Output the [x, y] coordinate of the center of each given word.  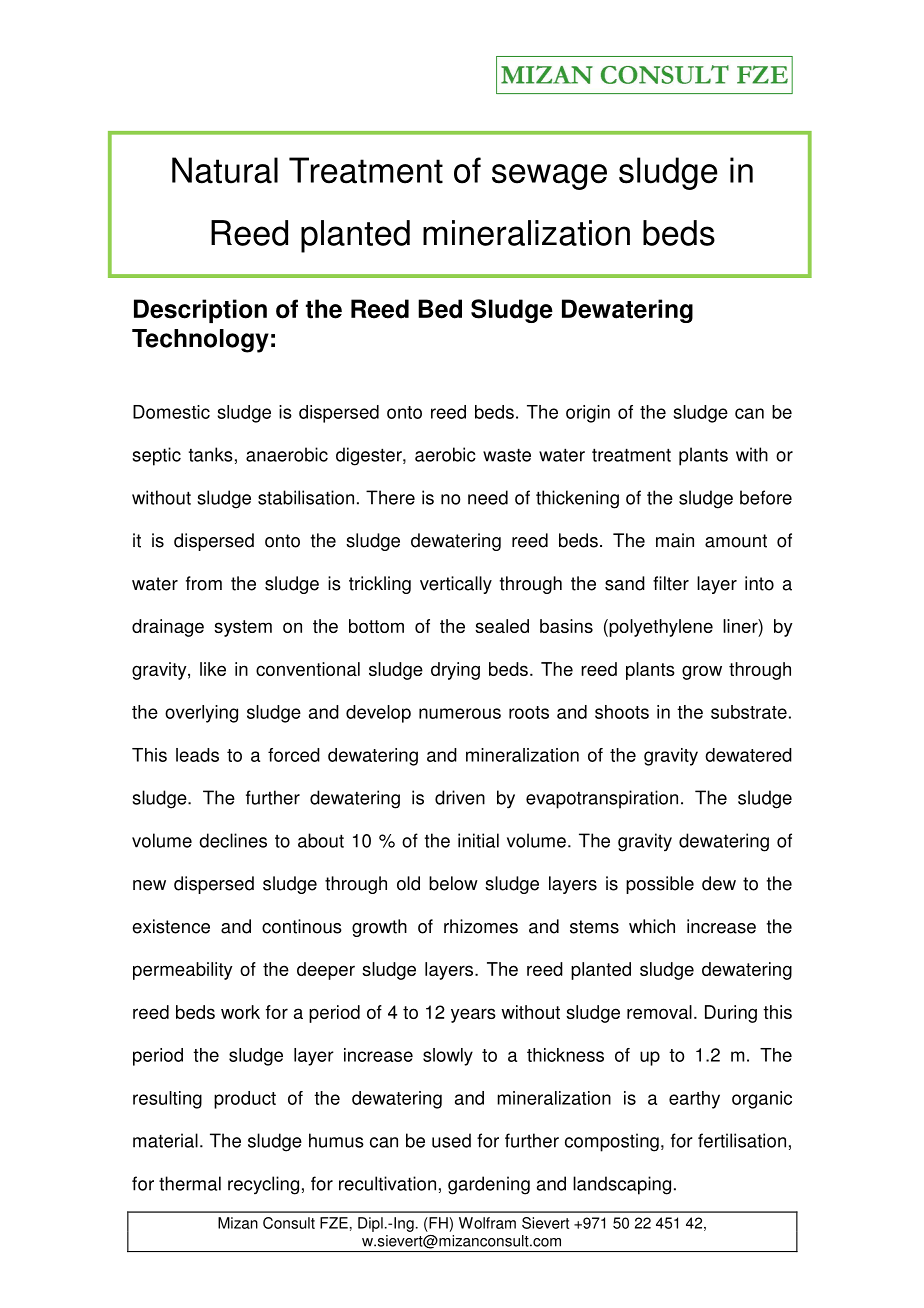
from [204, 583]
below [453, 883]
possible [660, 885]
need [488, 497]
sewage [549, 177]
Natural [225, 170]
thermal [190, 1183]
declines [233, 840]
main [675, 540]
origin [588, 414]
